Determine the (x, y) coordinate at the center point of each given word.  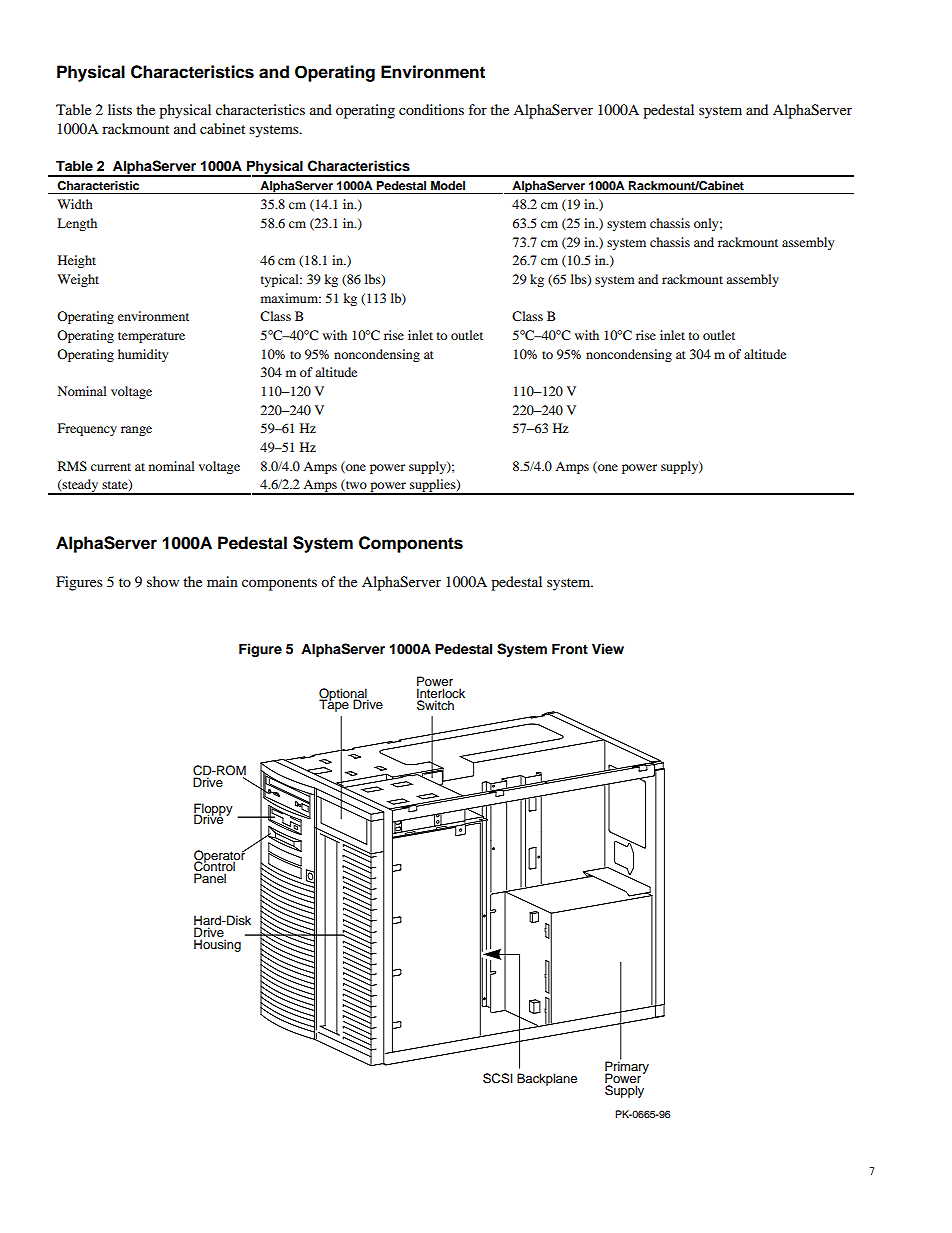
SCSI (498, 1078)
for (478, 109)
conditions (431, 109)
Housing (217, 945)
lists (120, 109)
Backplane (547, 1079)
